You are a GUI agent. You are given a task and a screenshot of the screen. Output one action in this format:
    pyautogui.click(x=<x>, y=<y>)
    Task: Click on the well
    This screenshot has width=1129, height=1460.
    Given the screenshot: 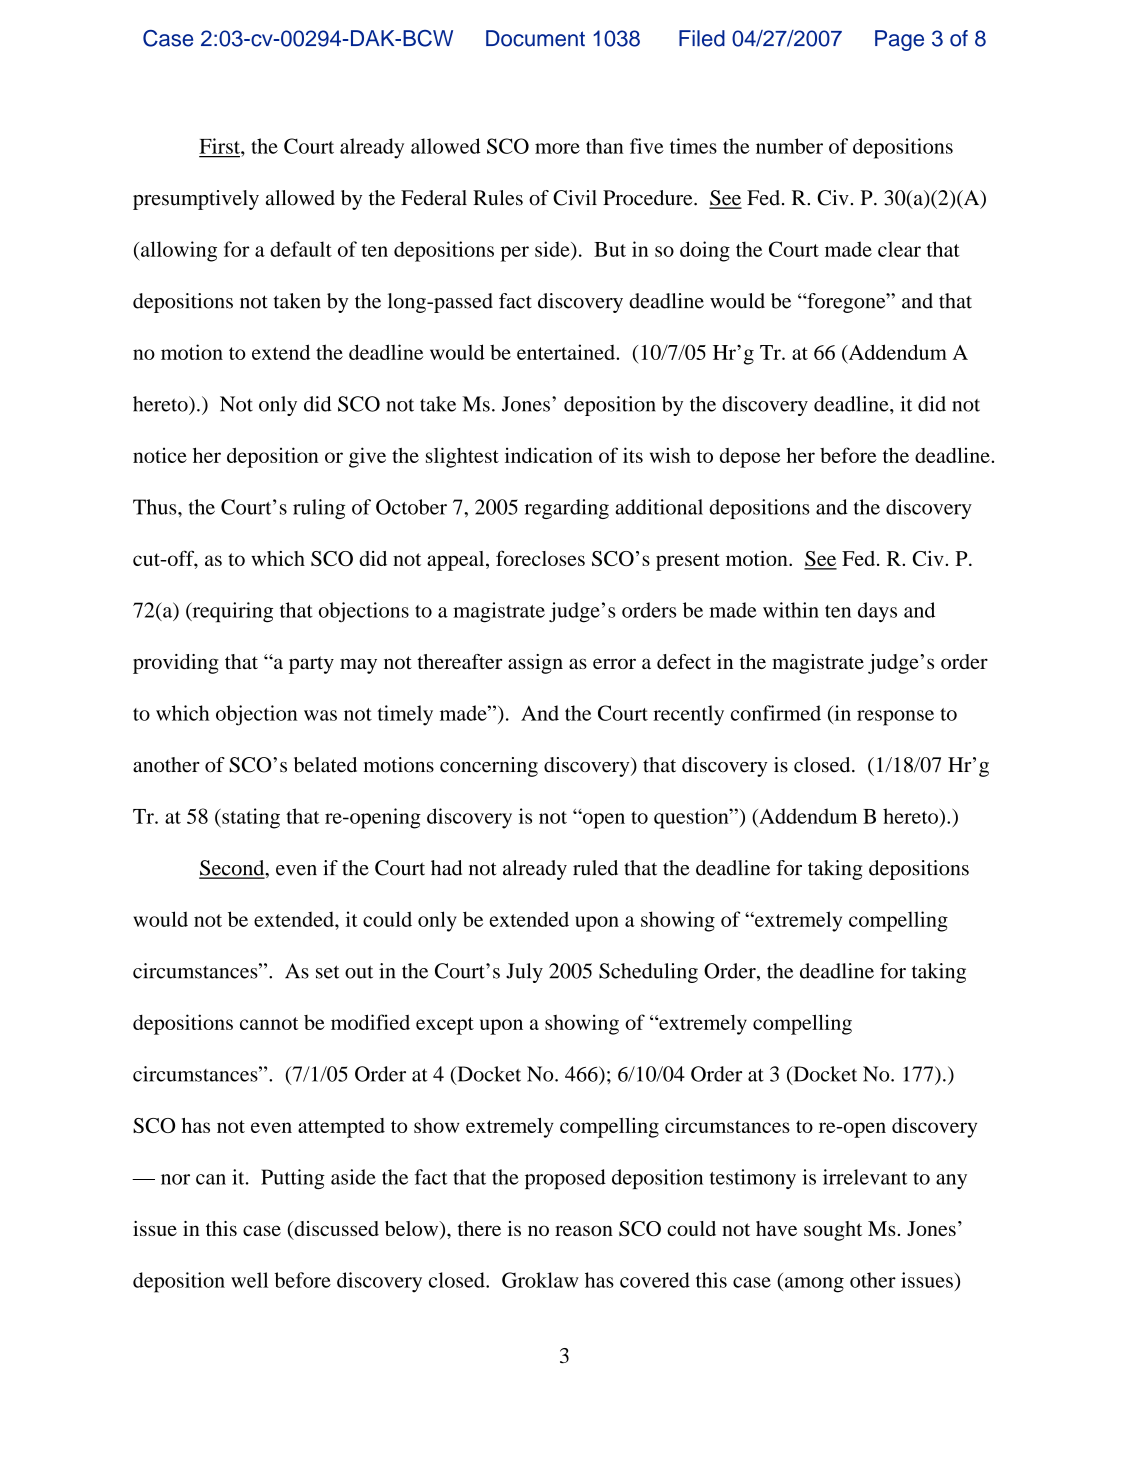 What is the action you would take?
    pyautogui.click(x=249, y=1280)
